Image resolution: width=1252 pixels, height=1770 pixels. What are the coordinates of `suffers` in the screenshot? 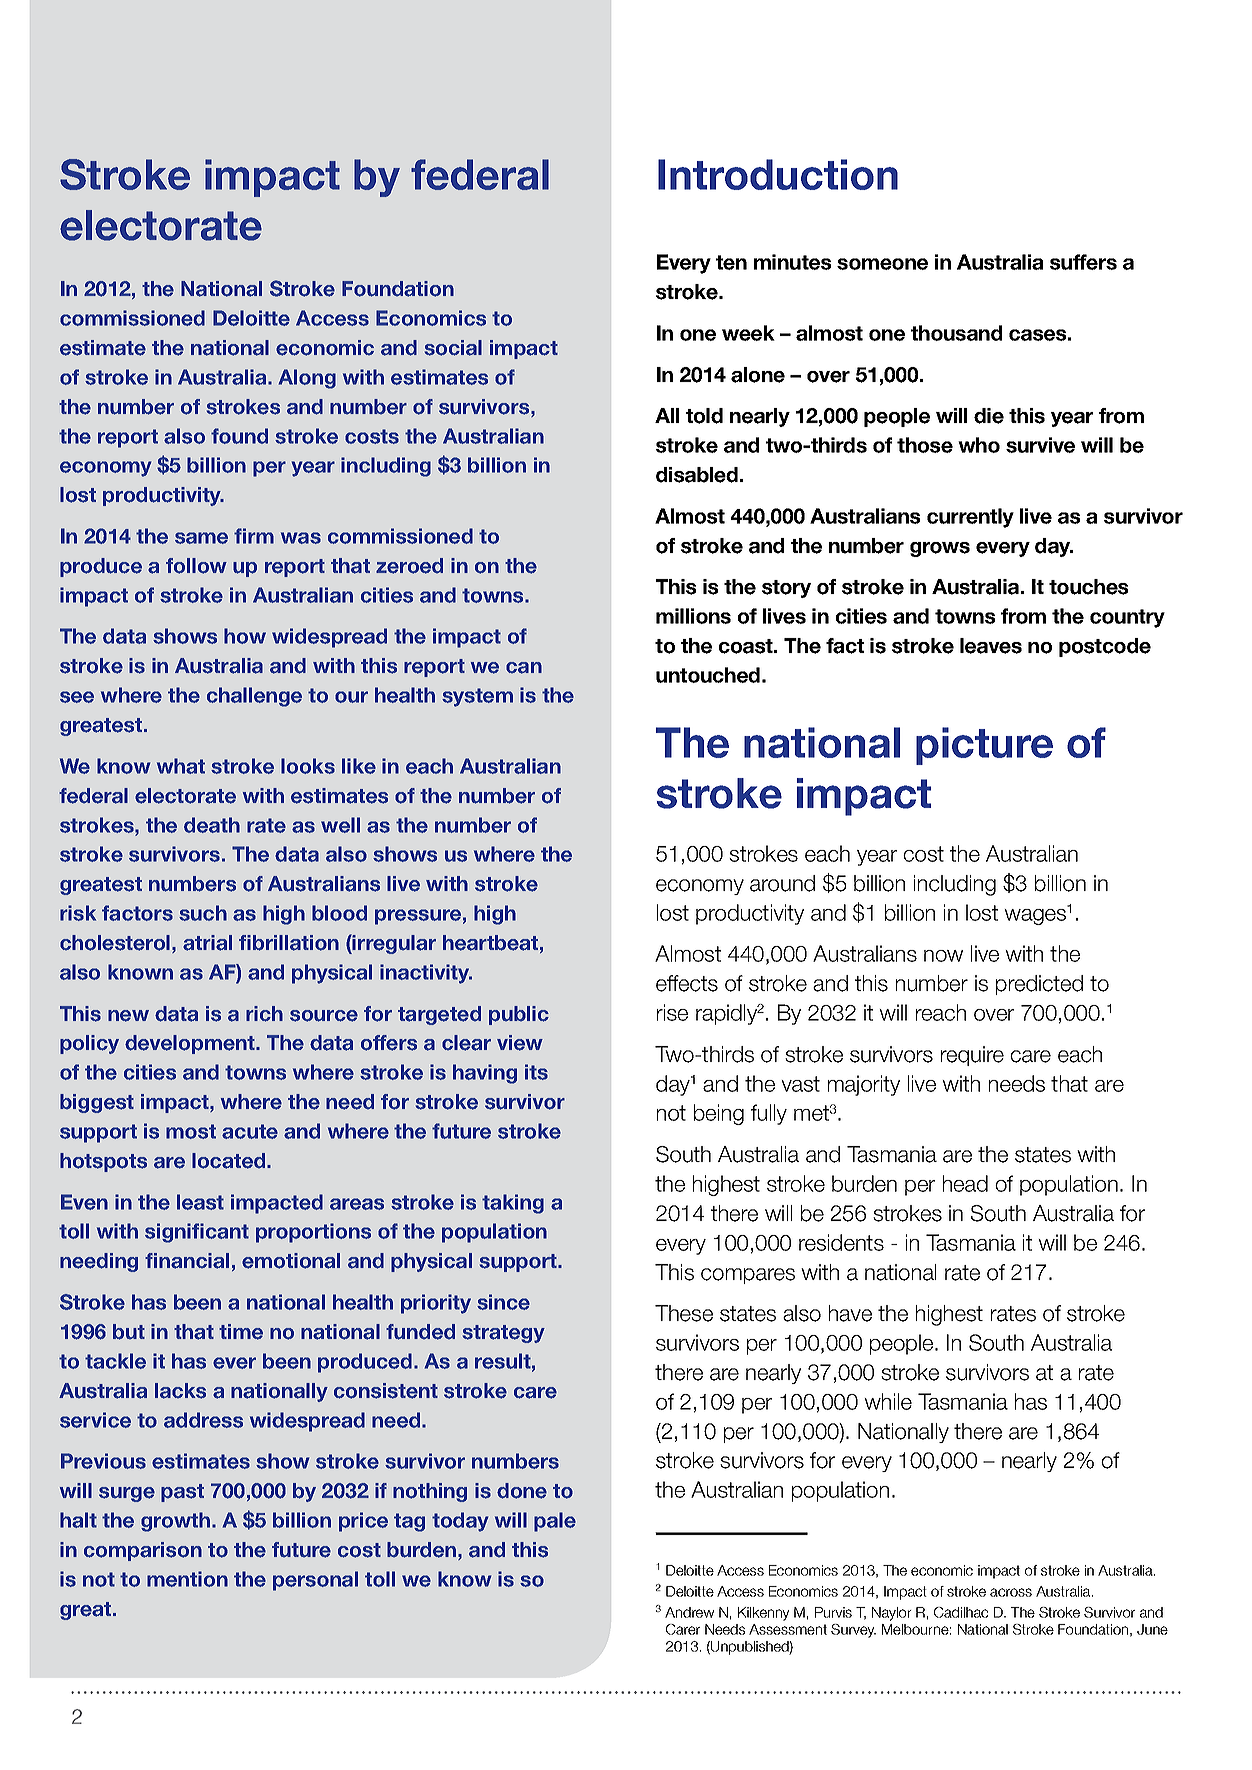 It's located at (1083, 262).
